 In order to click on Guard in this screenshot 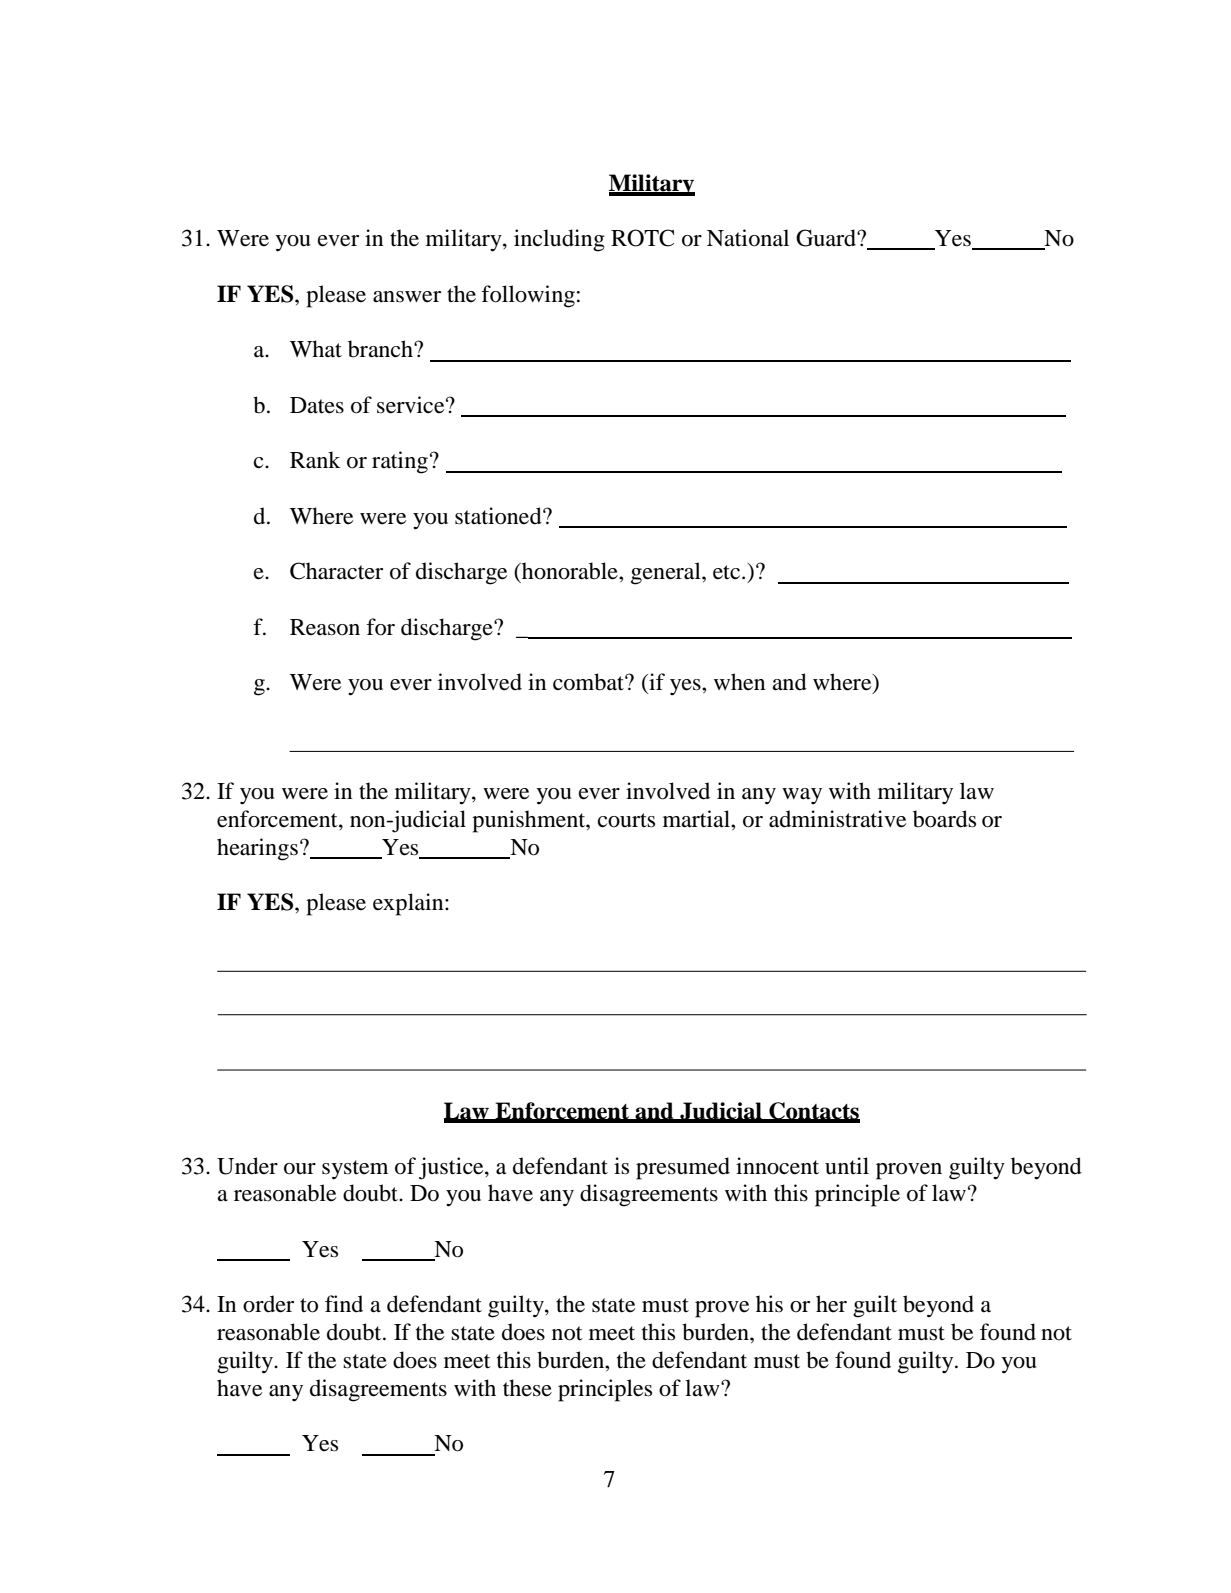, I will do `click(827, 238)`.
